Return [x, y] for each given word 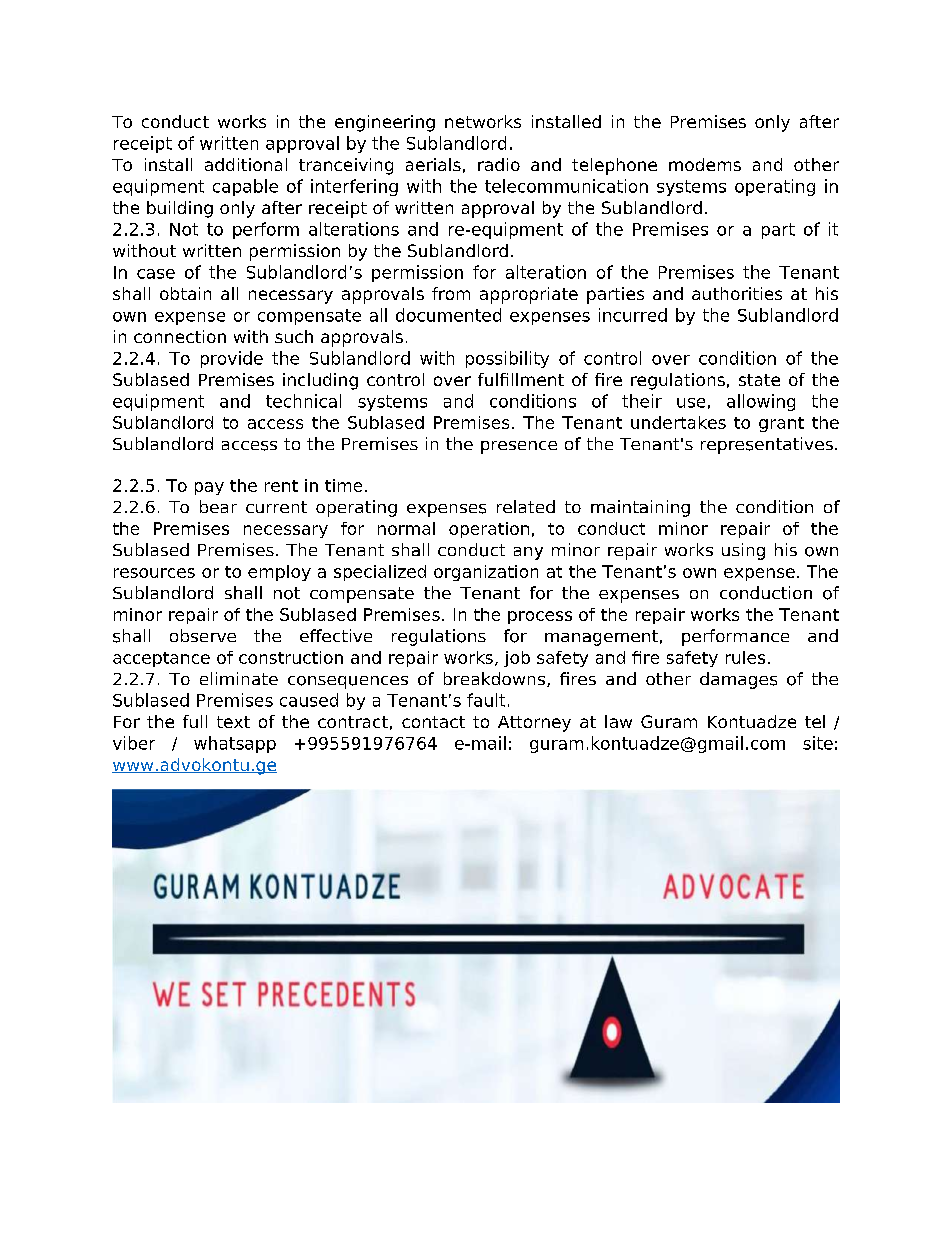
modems [705, 164]
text [233, 722]
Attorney [534, 724]
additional [246, 164]
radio [499, 164]
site [818, 743]
